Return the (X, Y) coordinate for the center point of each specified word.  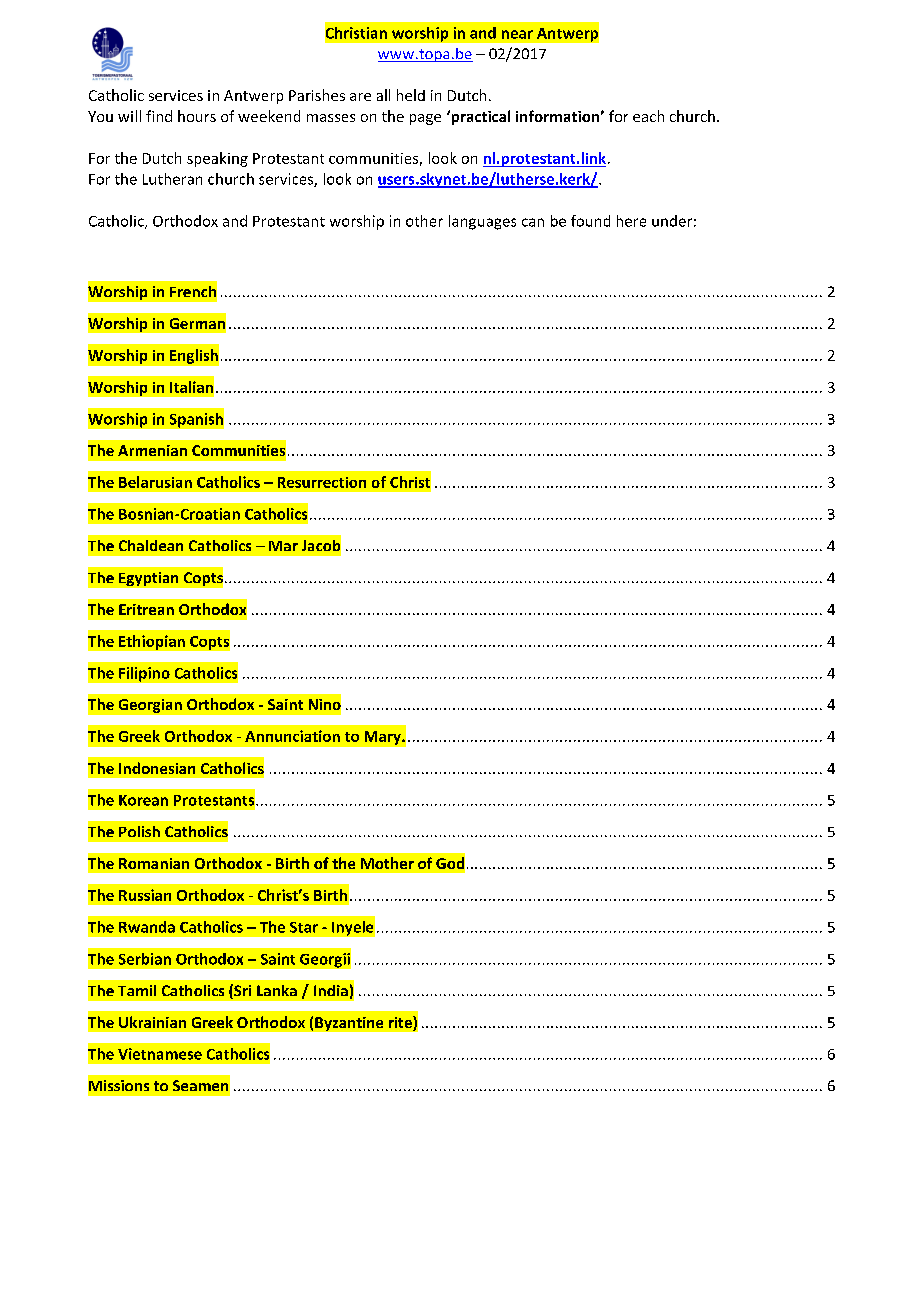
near (517, 34)
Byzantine (349, 1024)
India (331, 990)
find (159, 116)
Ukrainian (152, 1022)
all (383, 95)
